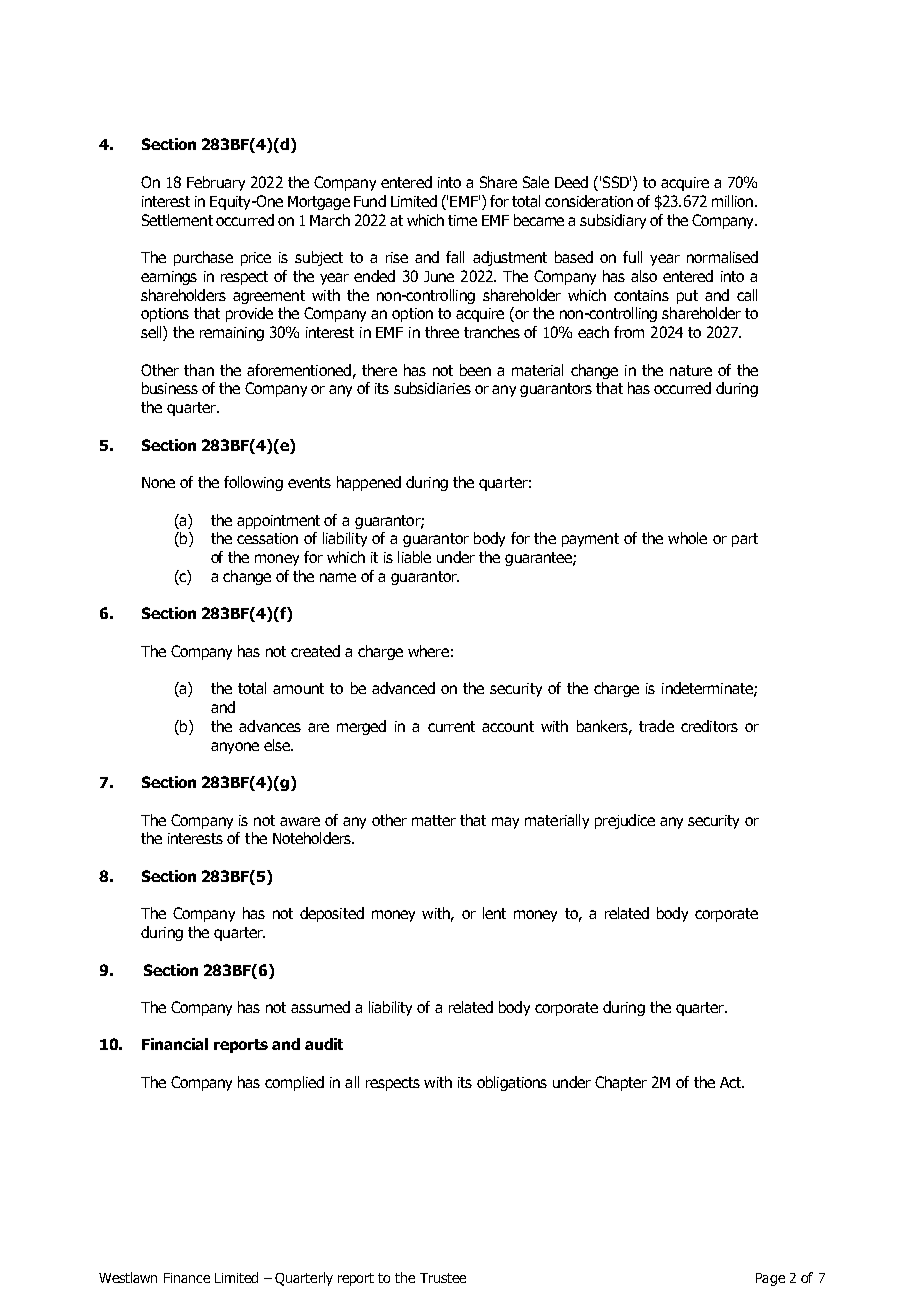 The width and height of the screenshot is (924, 1308). What do you see at coordinates (625, 821) in the screenshot?
I see `prejudice` at bounding box center [625, 821].
